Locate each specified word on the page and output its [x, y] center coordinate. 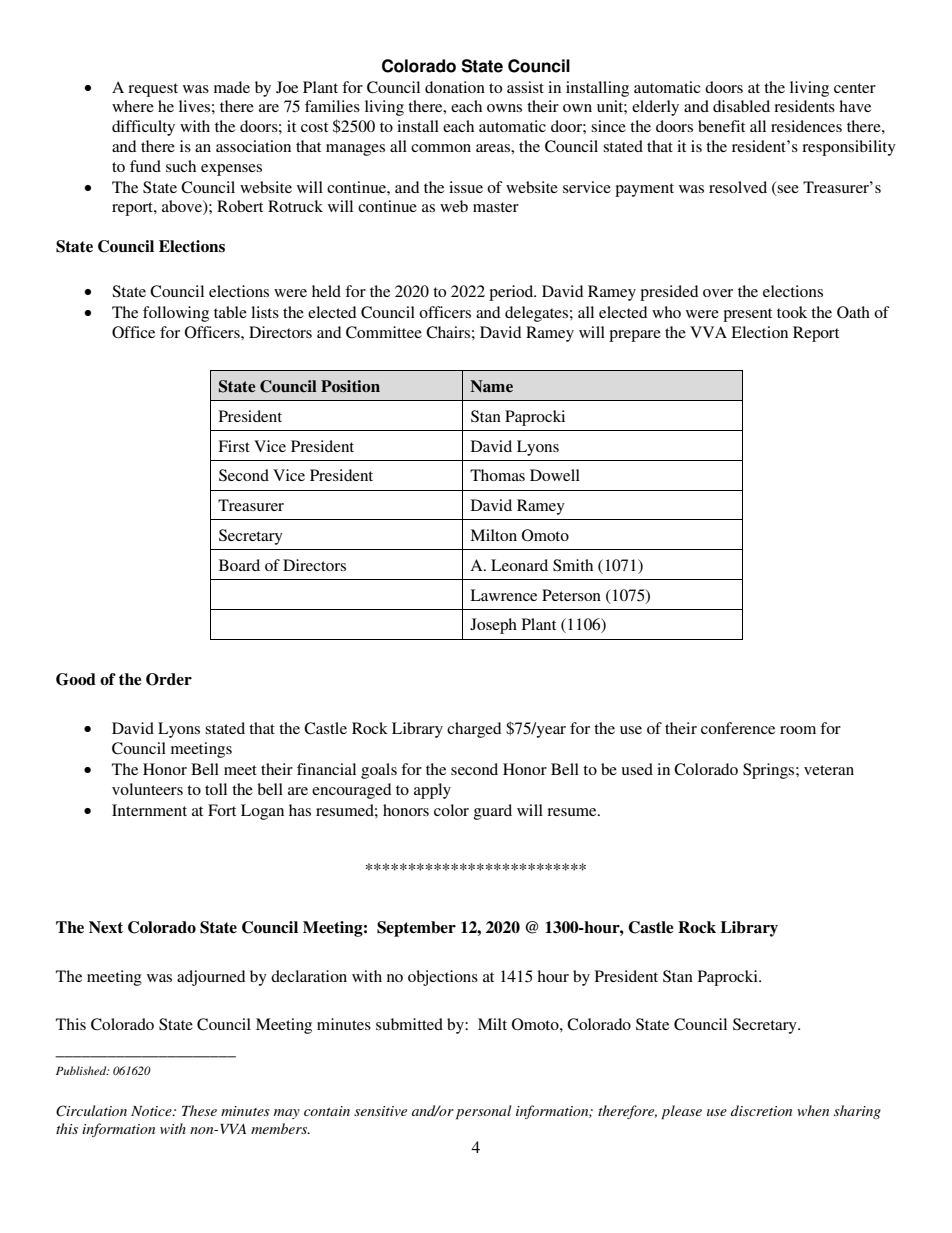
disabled [741, 106]
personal [483, 1112]
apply [432, 791]
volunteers [147, 789]
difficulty [143, 128]
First [234, 446]
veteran [829, 770]
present [747, 315]
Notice [152, 1111]
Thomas [497, 475]
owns [504, 108]
